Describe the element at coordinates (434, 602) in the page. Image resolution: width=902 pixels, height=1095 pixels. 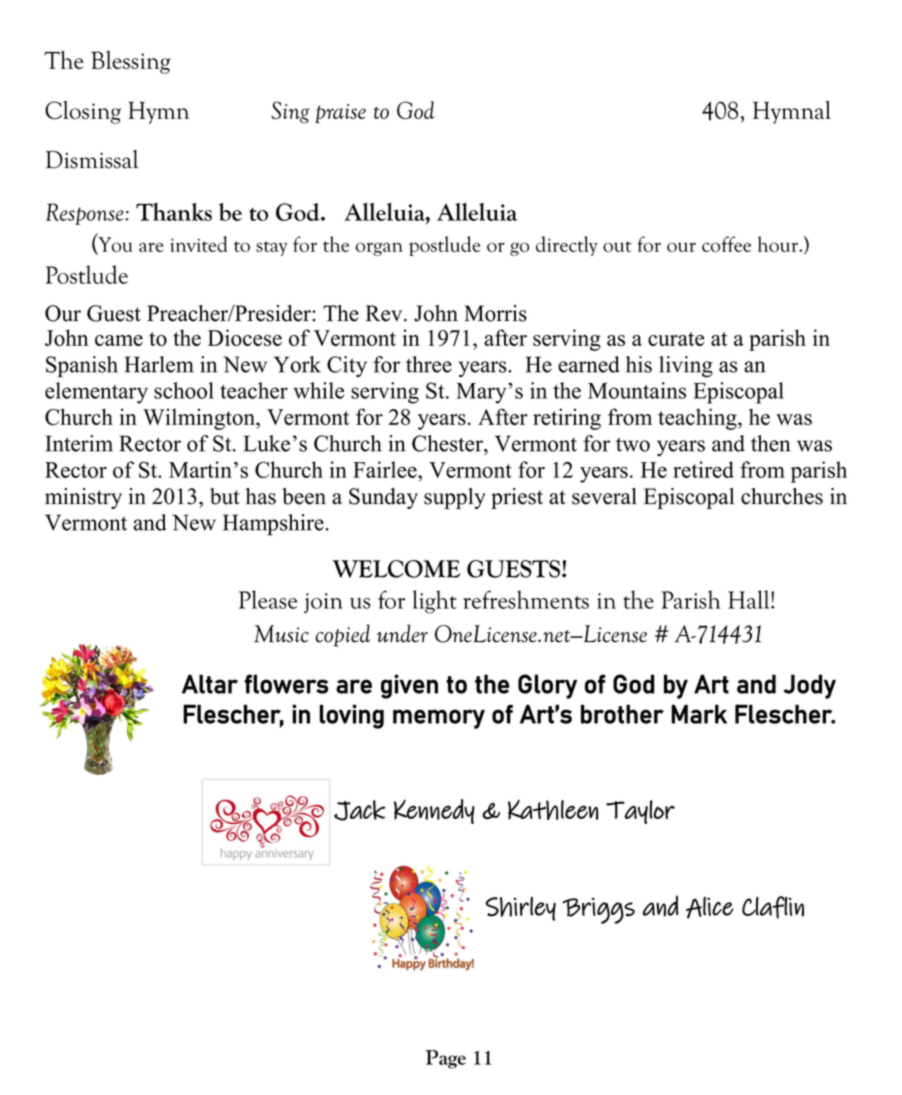
I see `light` at that location.
